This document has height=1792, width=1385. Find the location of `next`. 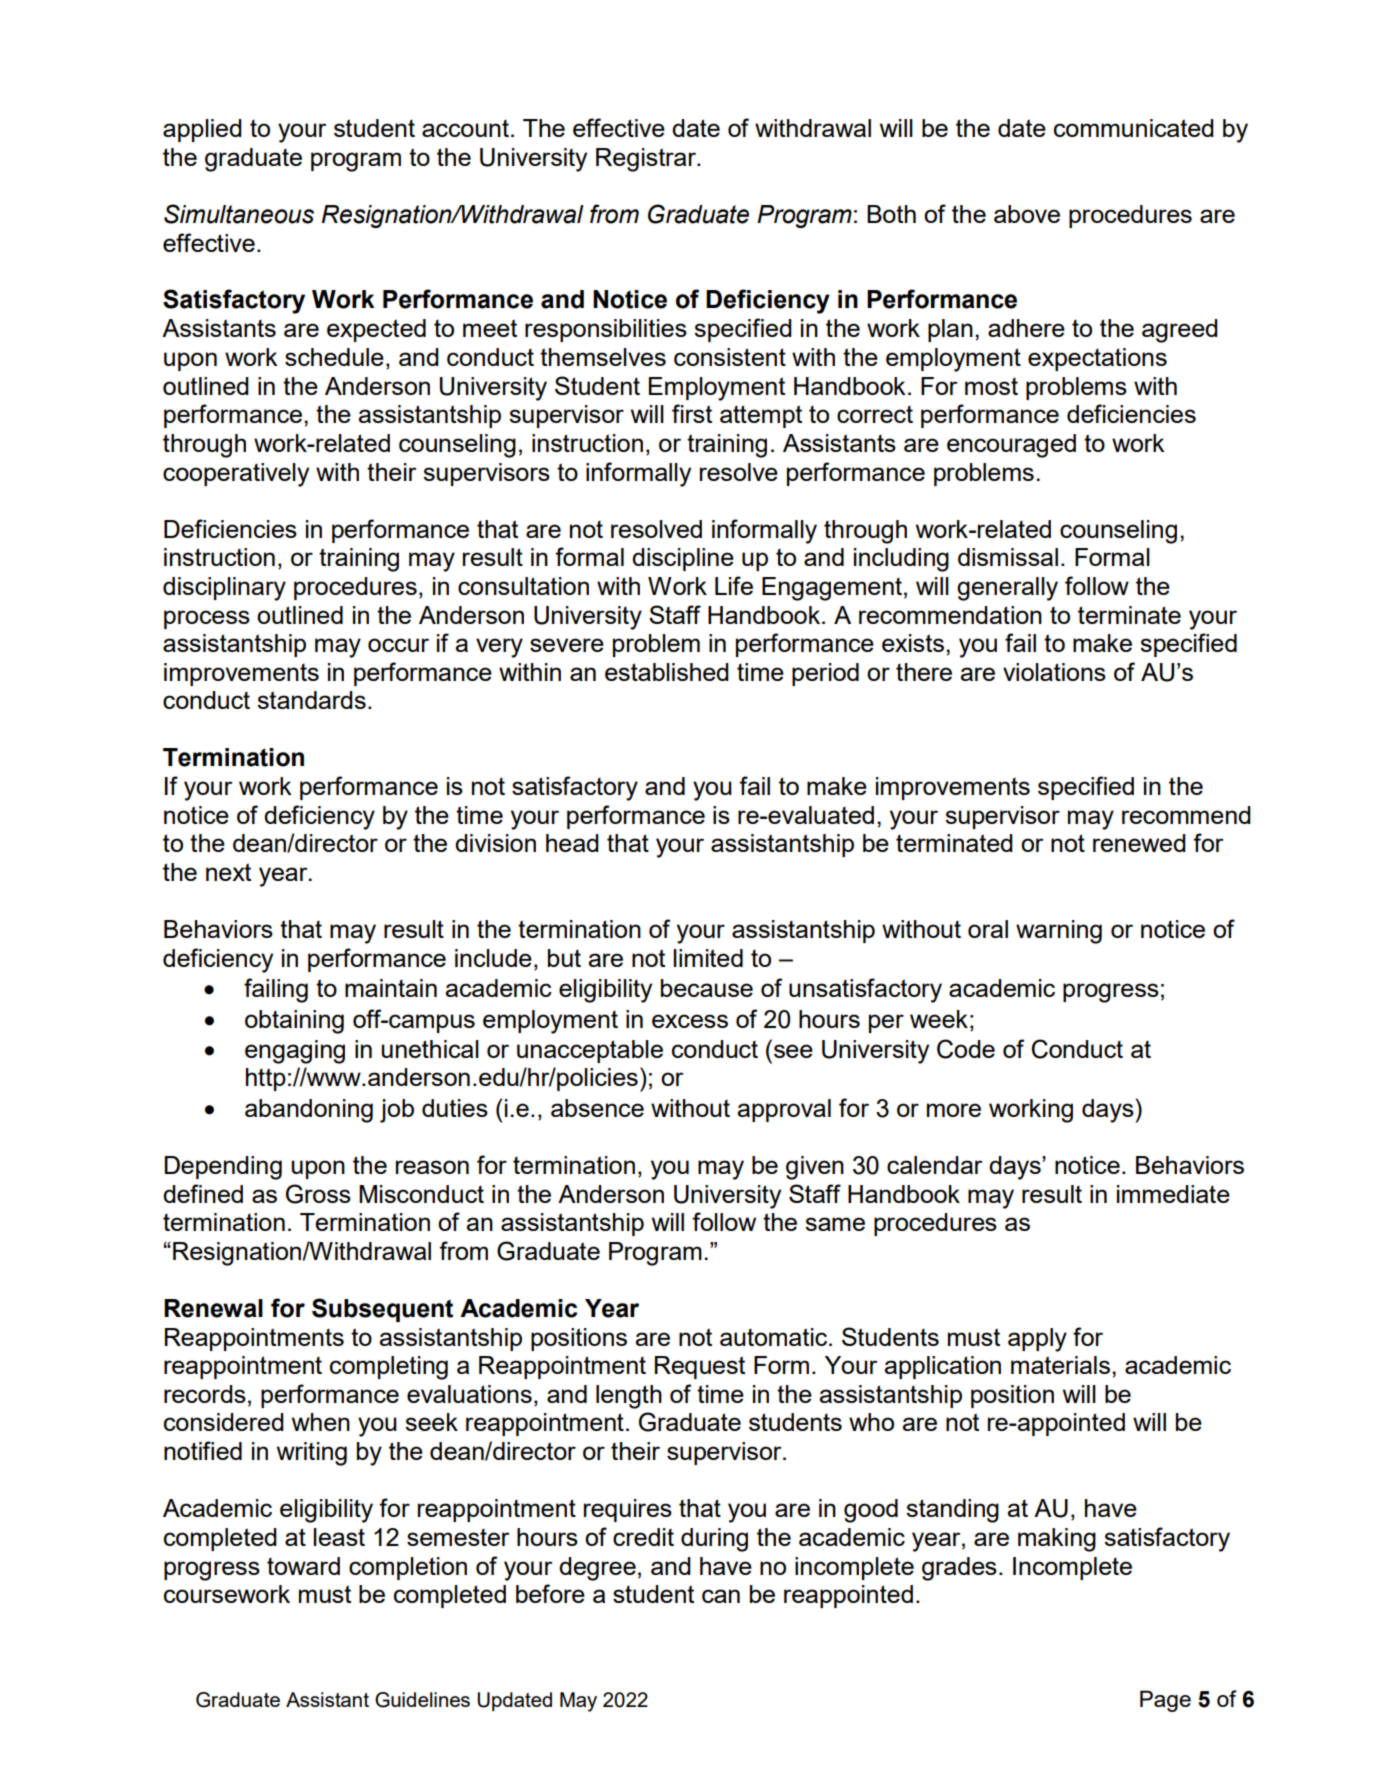

next is located at coordinates (228, 872).
